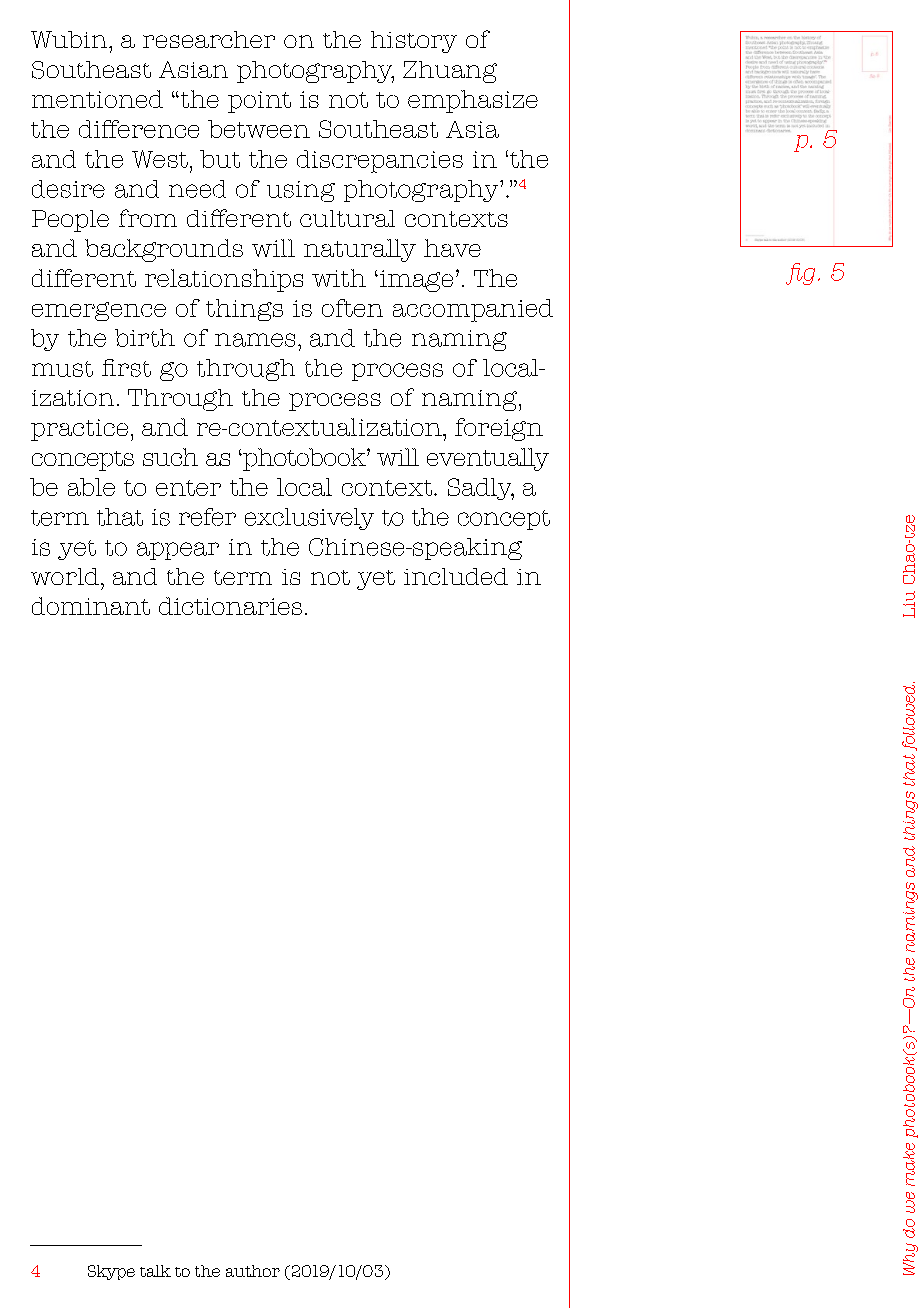 The width and height of the image is (924, 1308). What do you see at coordinates (456, 576) in the image?
I see `included` at bounding box center [456, 576].
